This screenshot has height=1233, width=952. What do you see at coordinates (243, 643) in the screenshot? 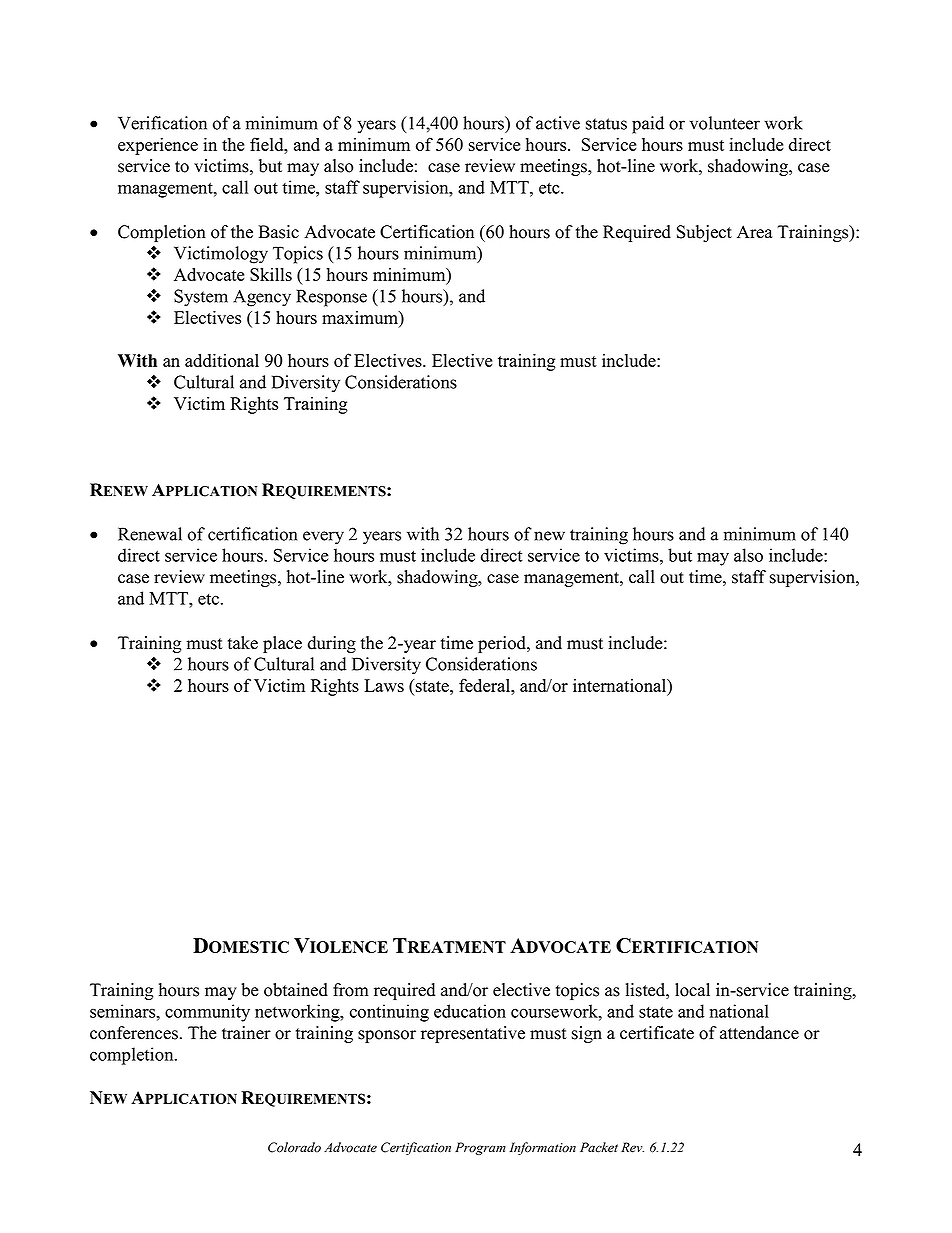
I see `take` at bounding box center [243, 643].
